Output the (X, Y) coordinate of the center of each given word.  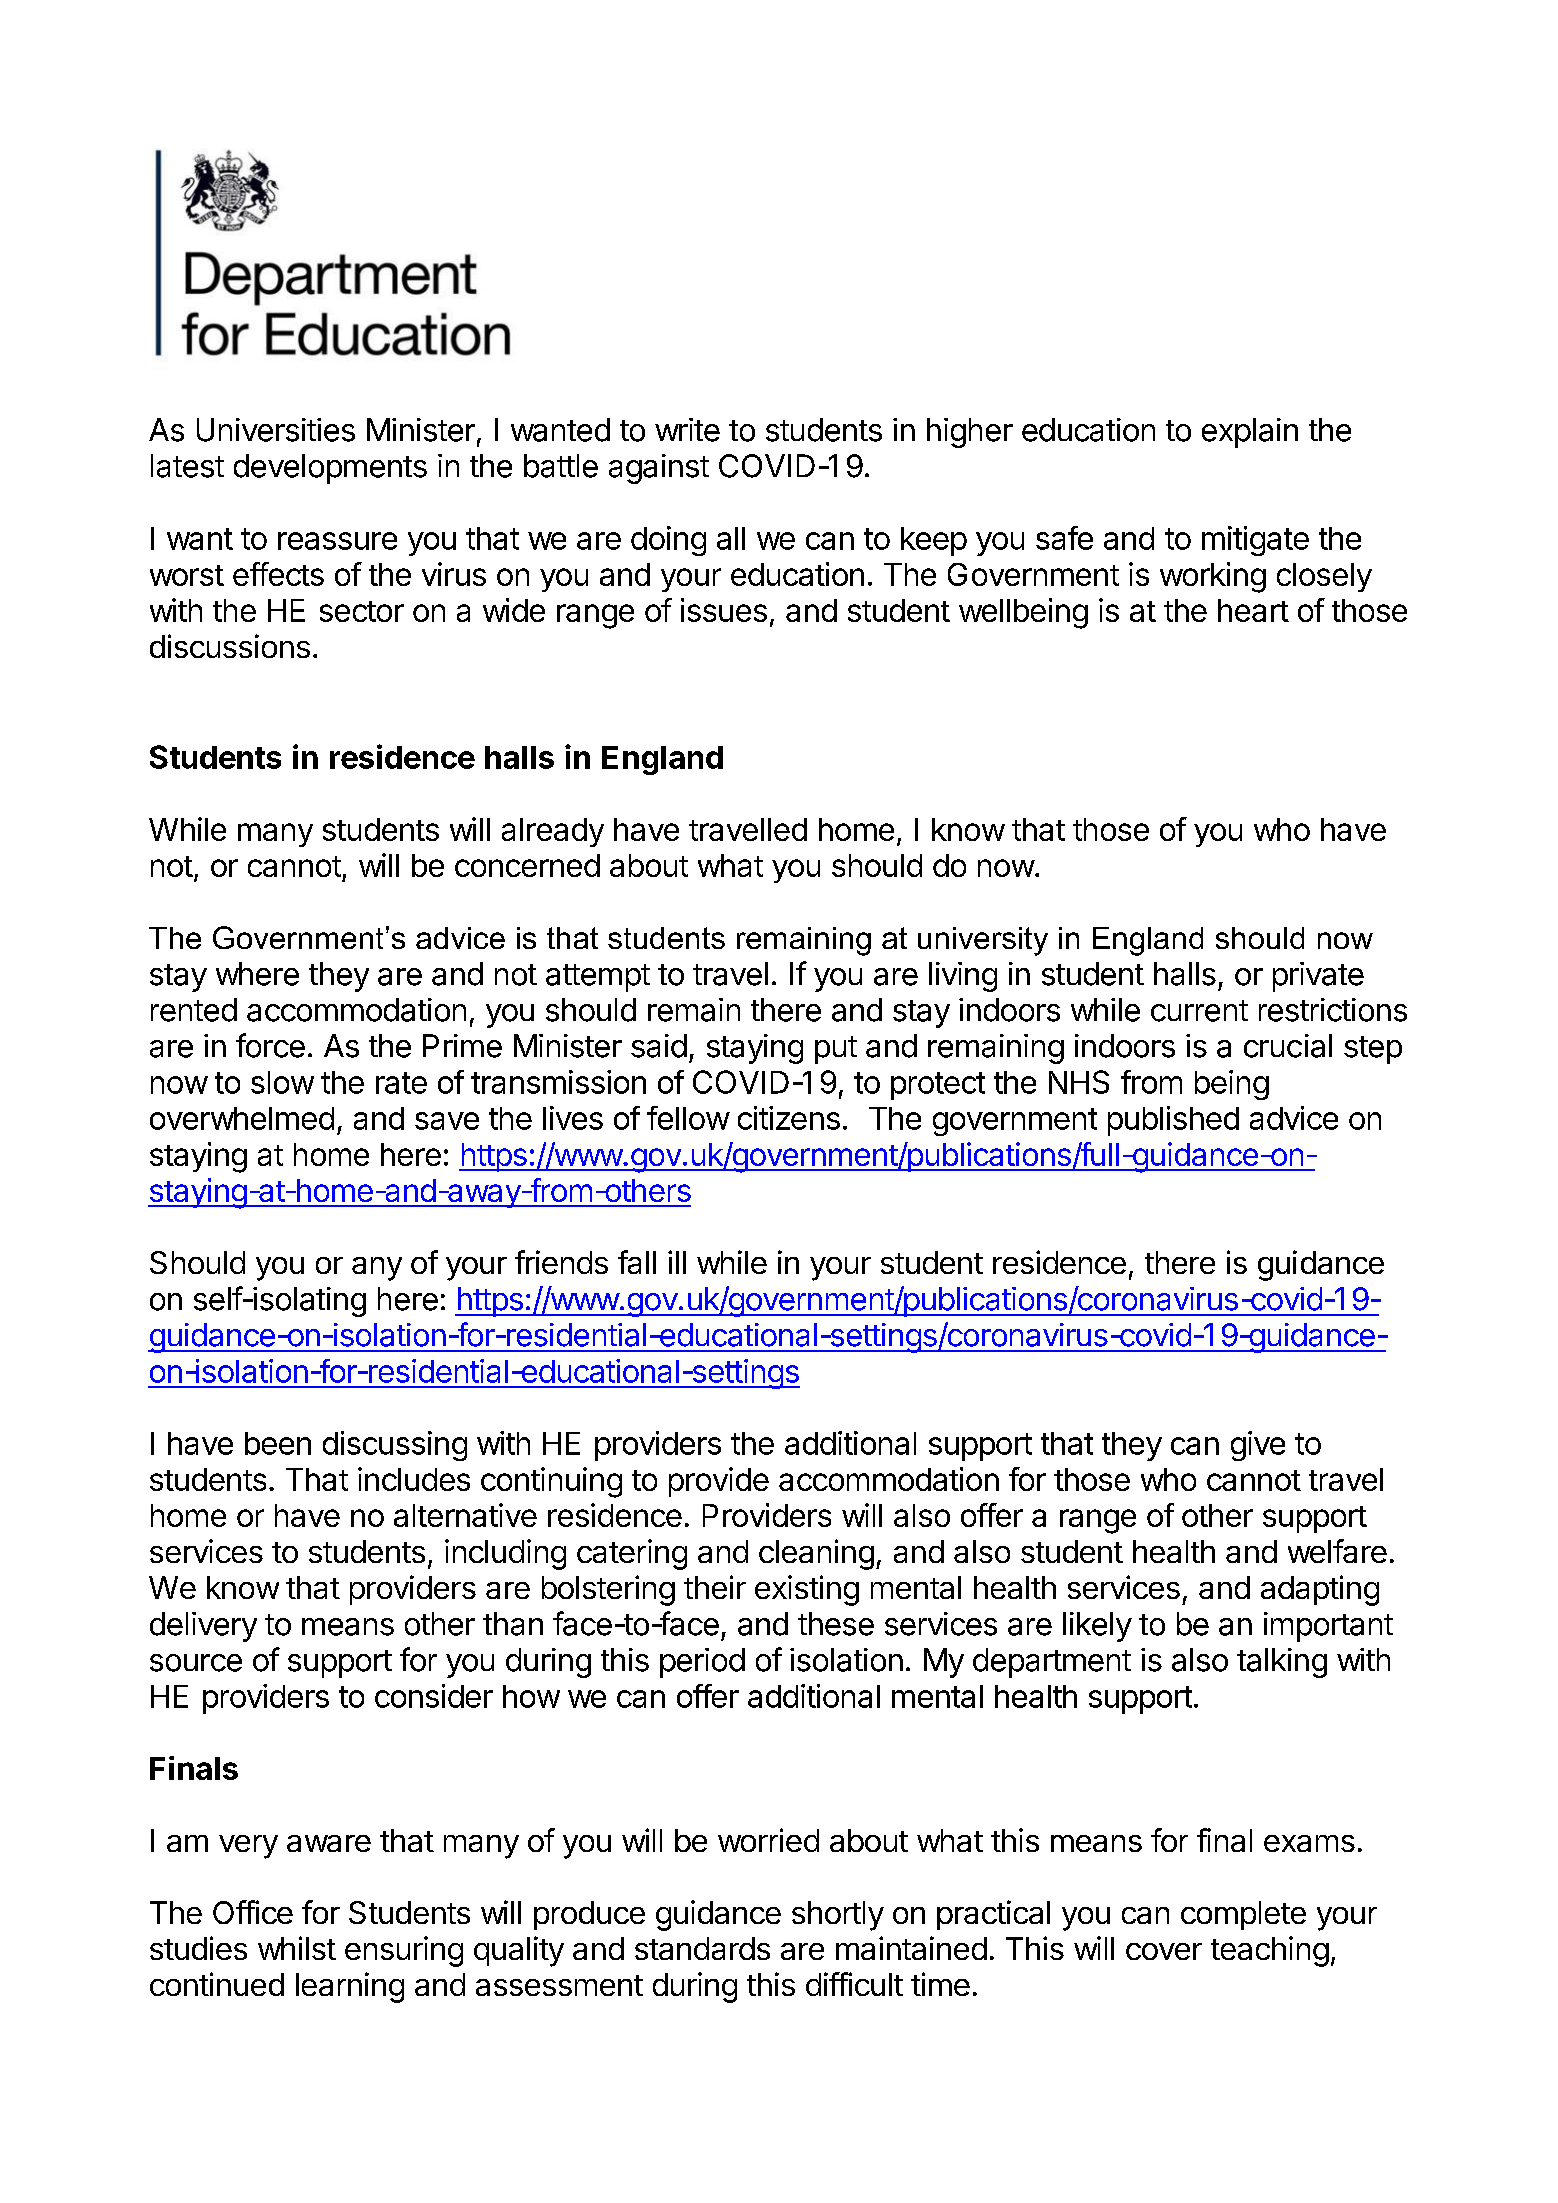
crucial (1288, 1046)
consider (434, 1696)
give (1258, 1446)
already (553, 832)
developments (330, 469)
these (836, 1624)
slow (282, 1082)
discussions (230, 646)
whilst (297, 1948)
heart (1253, 610)
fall (637, 1262)
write (687, 430)
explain (1250, 433)
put (836, 1050)
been (278, 1443)
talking (1282, 1663)
